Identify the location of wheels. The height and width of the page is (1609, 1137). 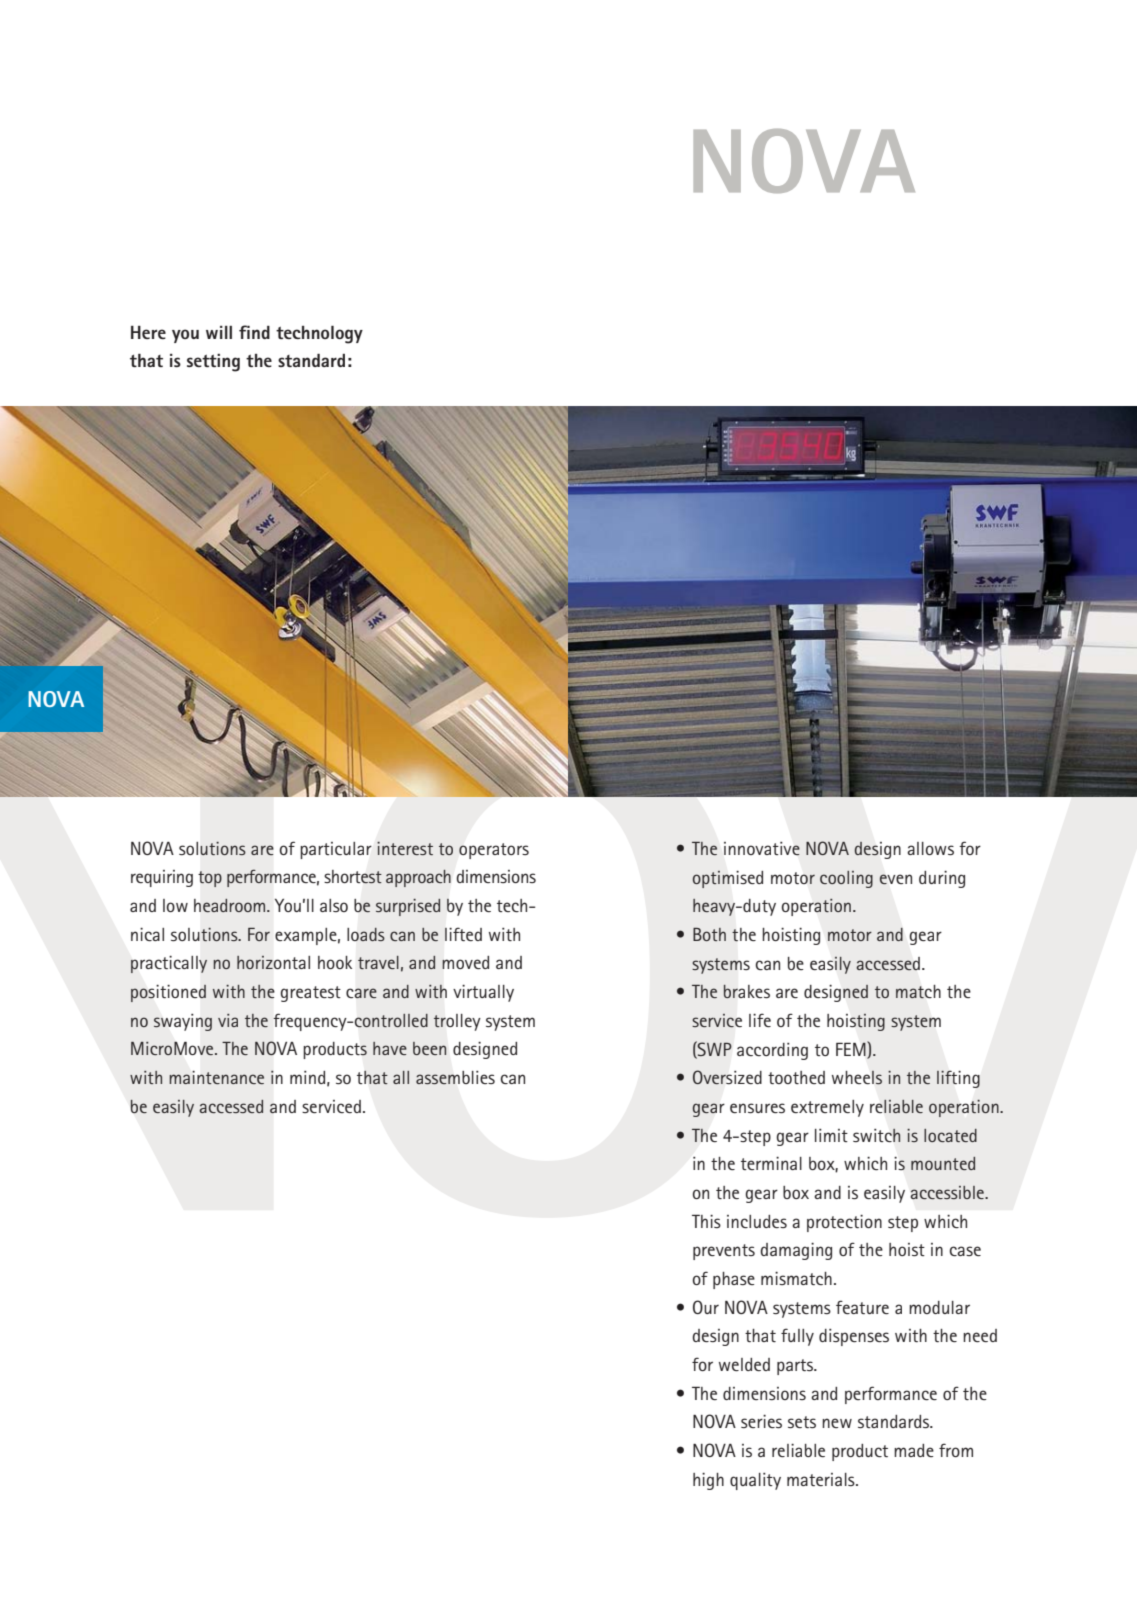
(857, 1077).
